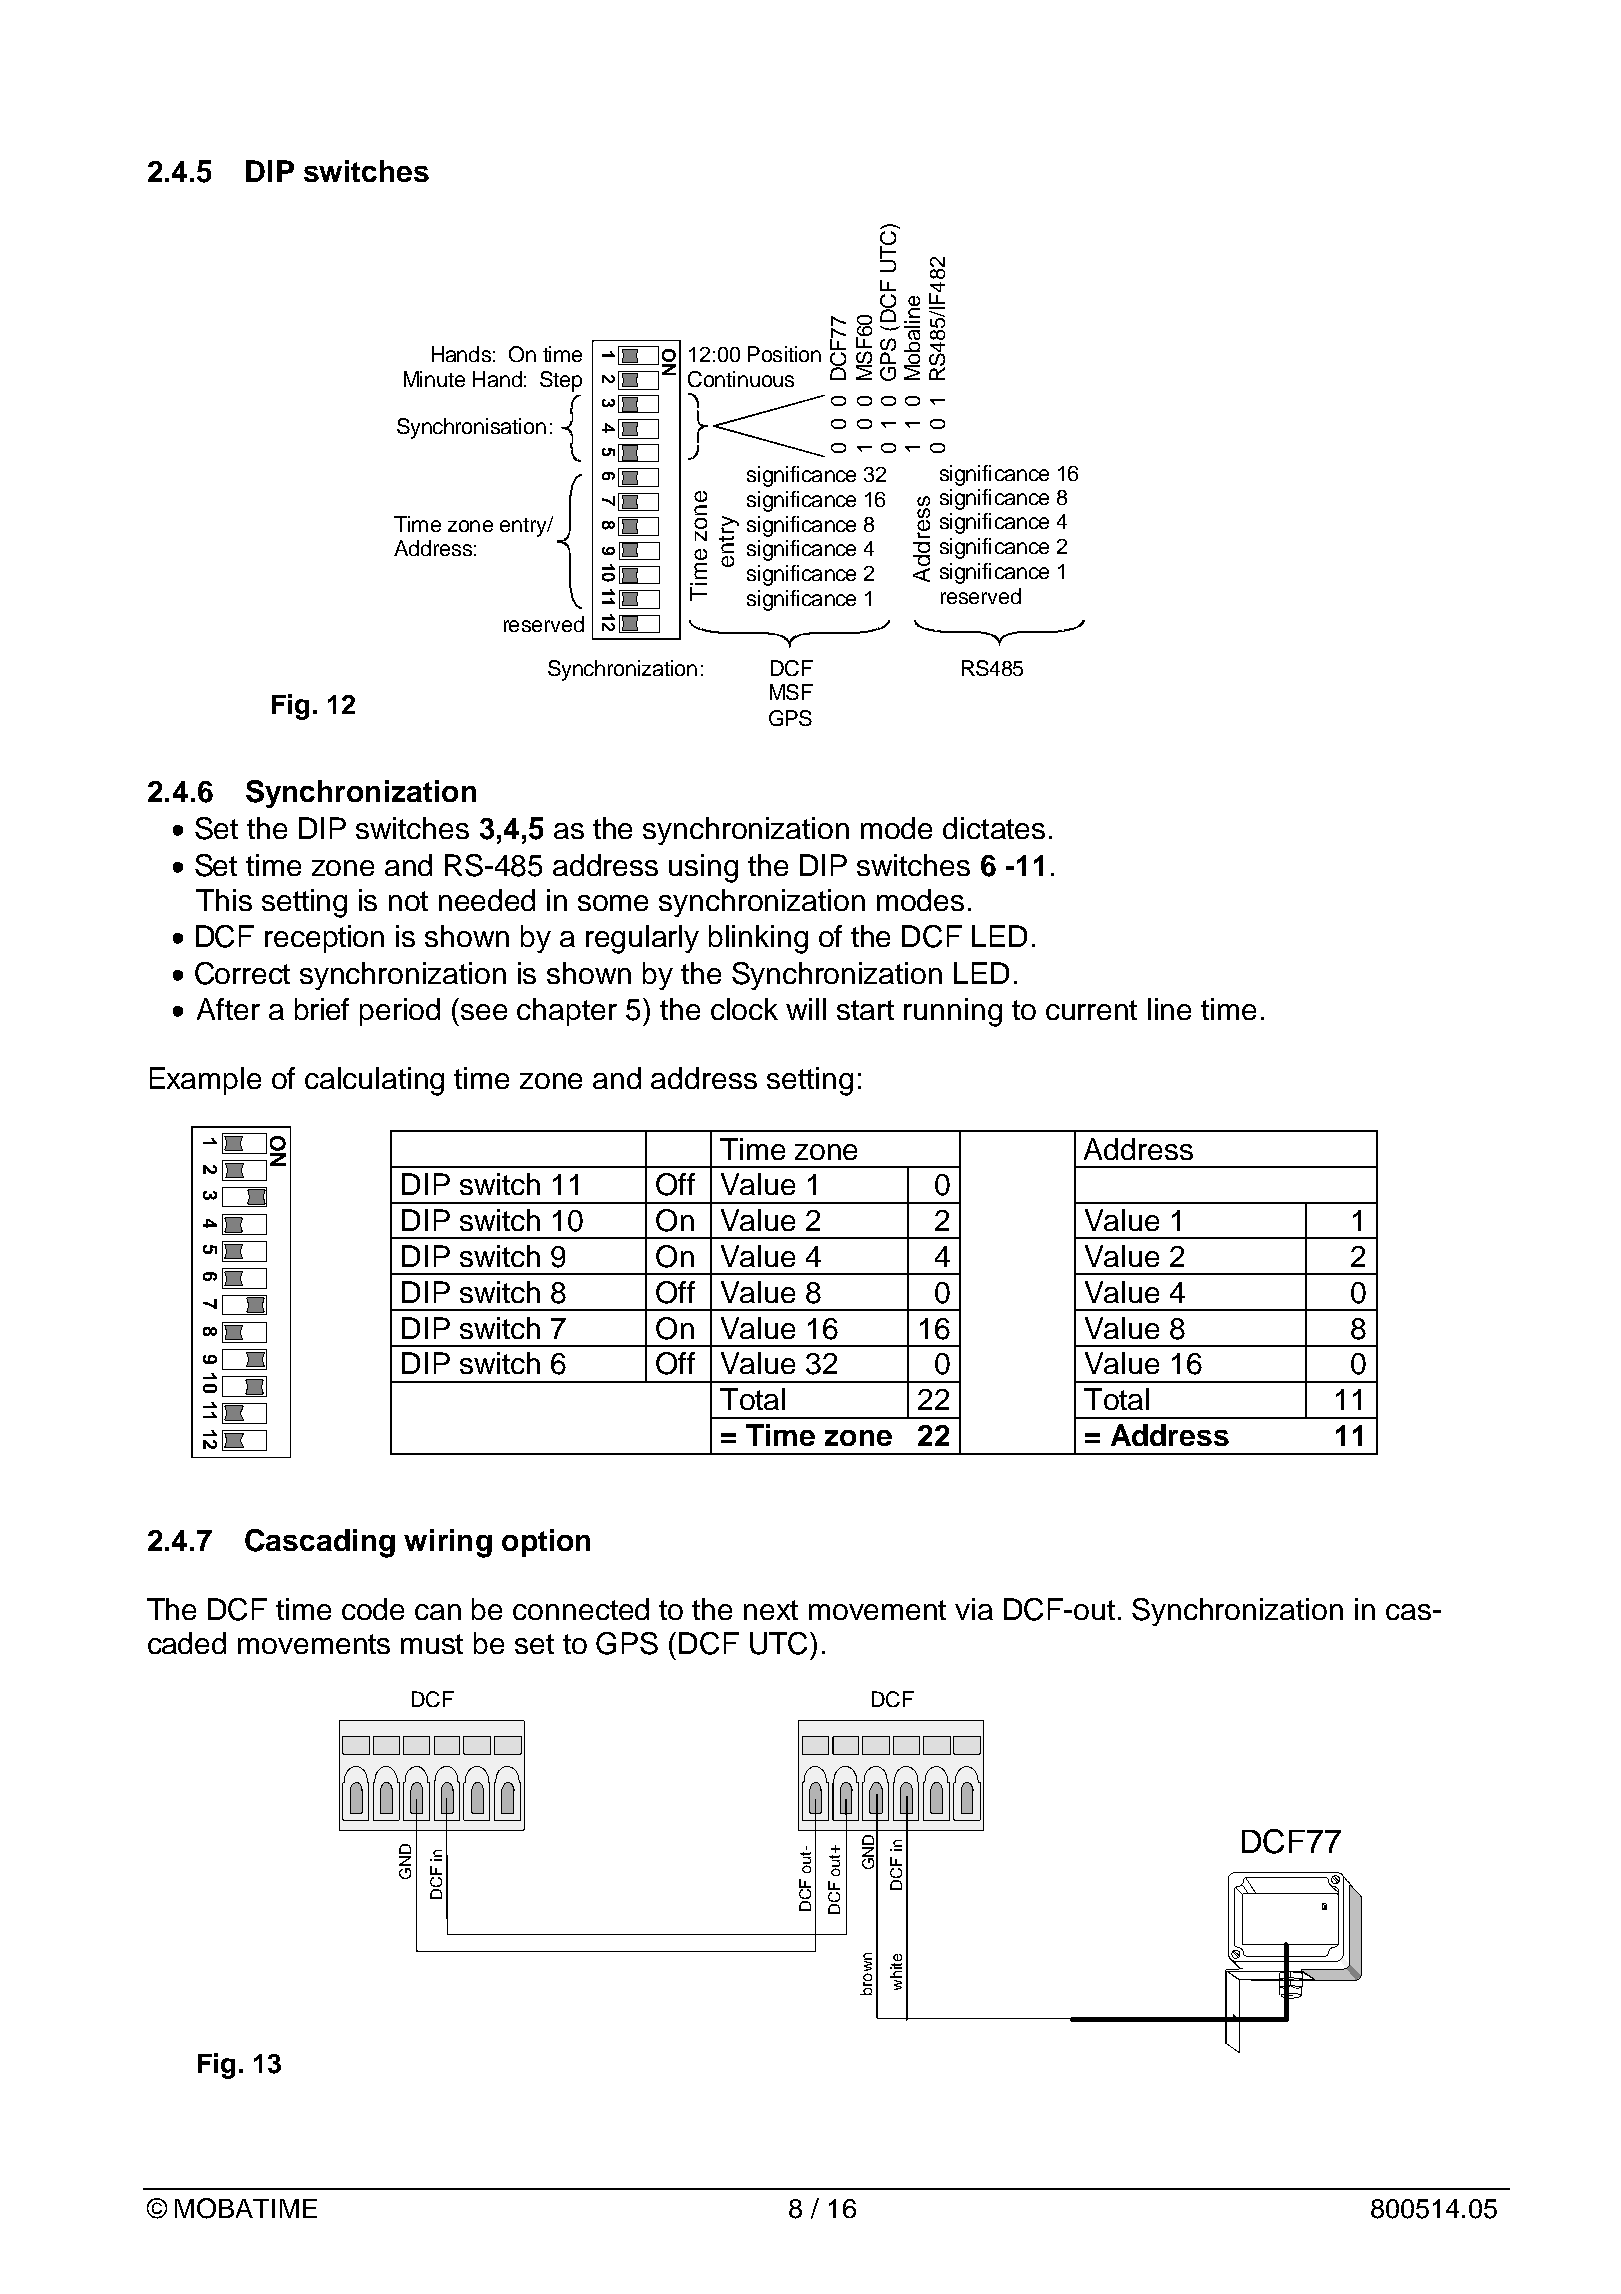 The height and width of the screenshot is (2294, 1621). Describe the element at coordinates (953, 1012) in the screenshot. I see `running` at that location.
